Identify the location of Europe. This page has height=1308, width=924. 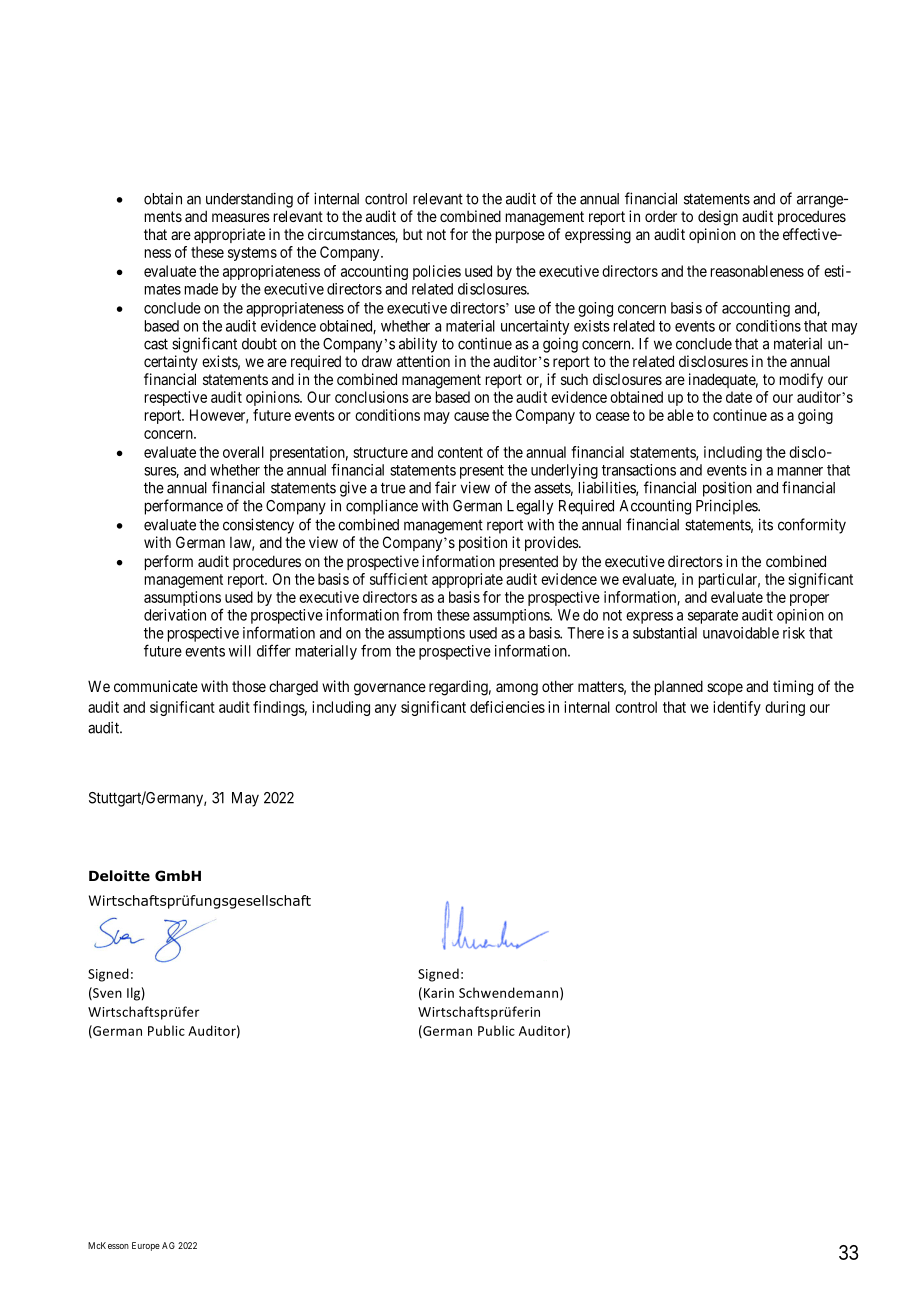
(146, 1246).
